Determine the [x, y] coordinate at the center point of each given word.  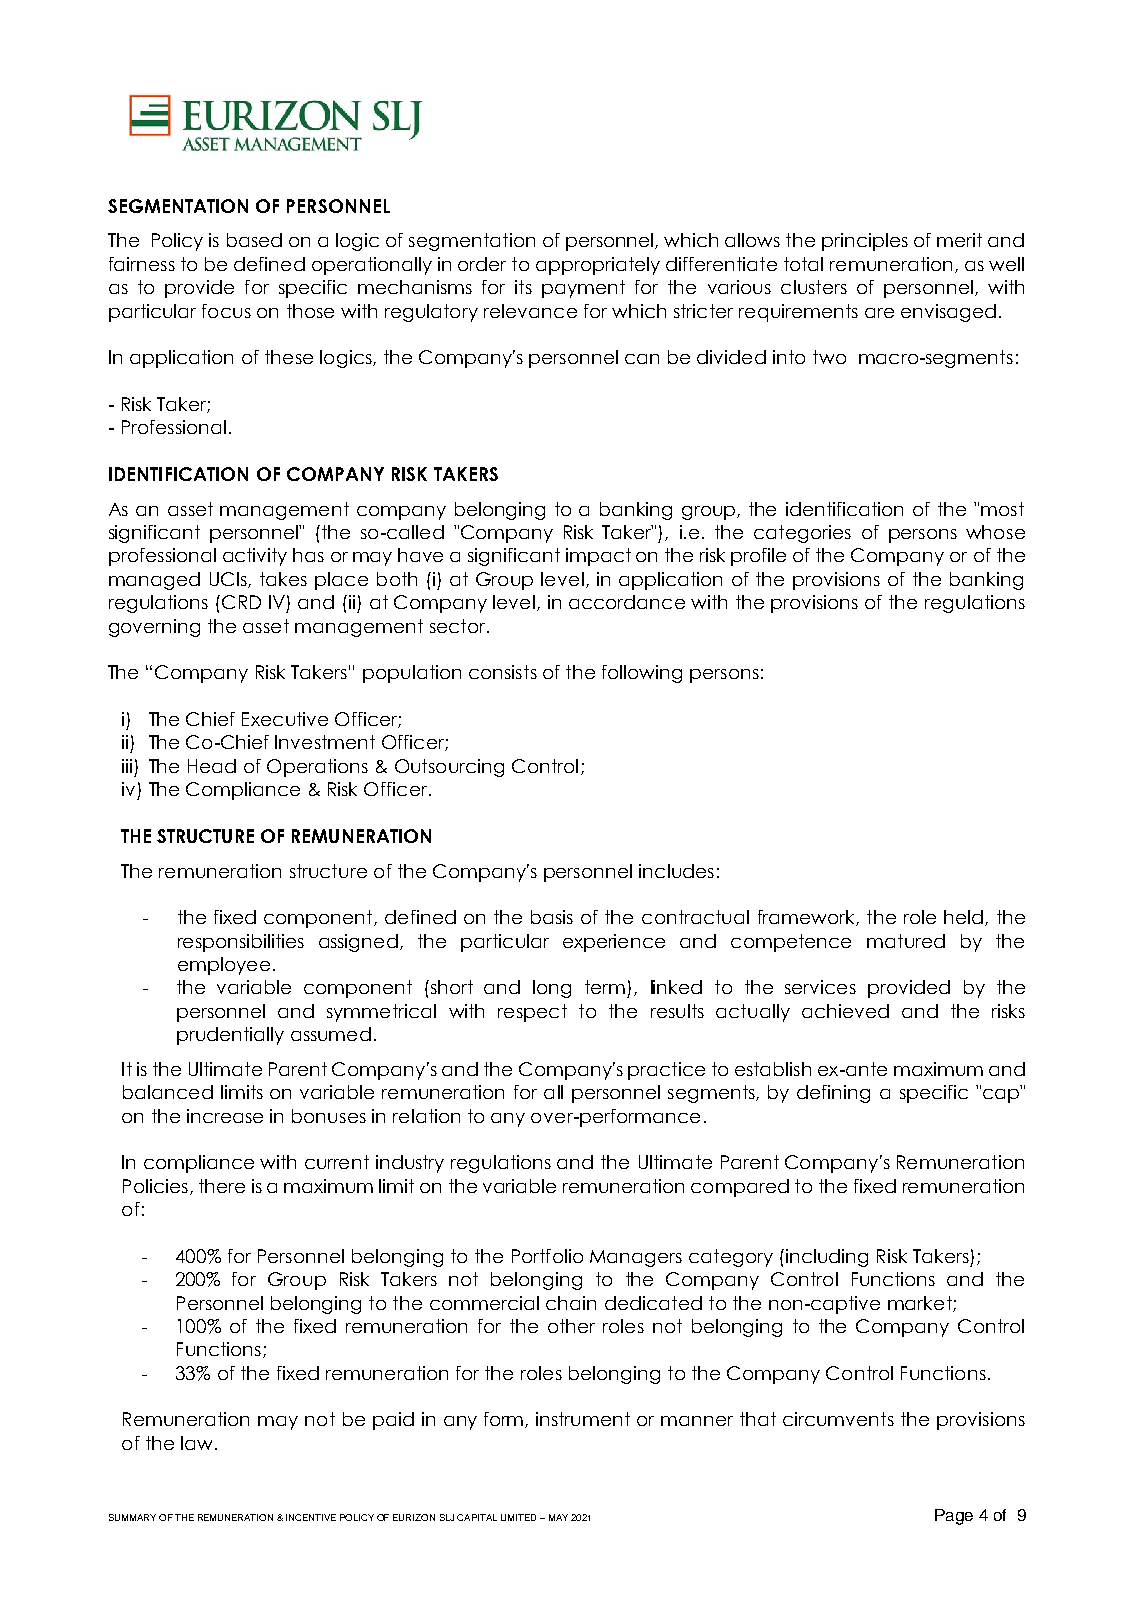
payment [583, 289]
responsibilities [241, 943]
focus [226, 311]
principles [865, 242]
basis [552, 917]
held [963, 917]
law [198, 1443]
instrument [583, 1419]
